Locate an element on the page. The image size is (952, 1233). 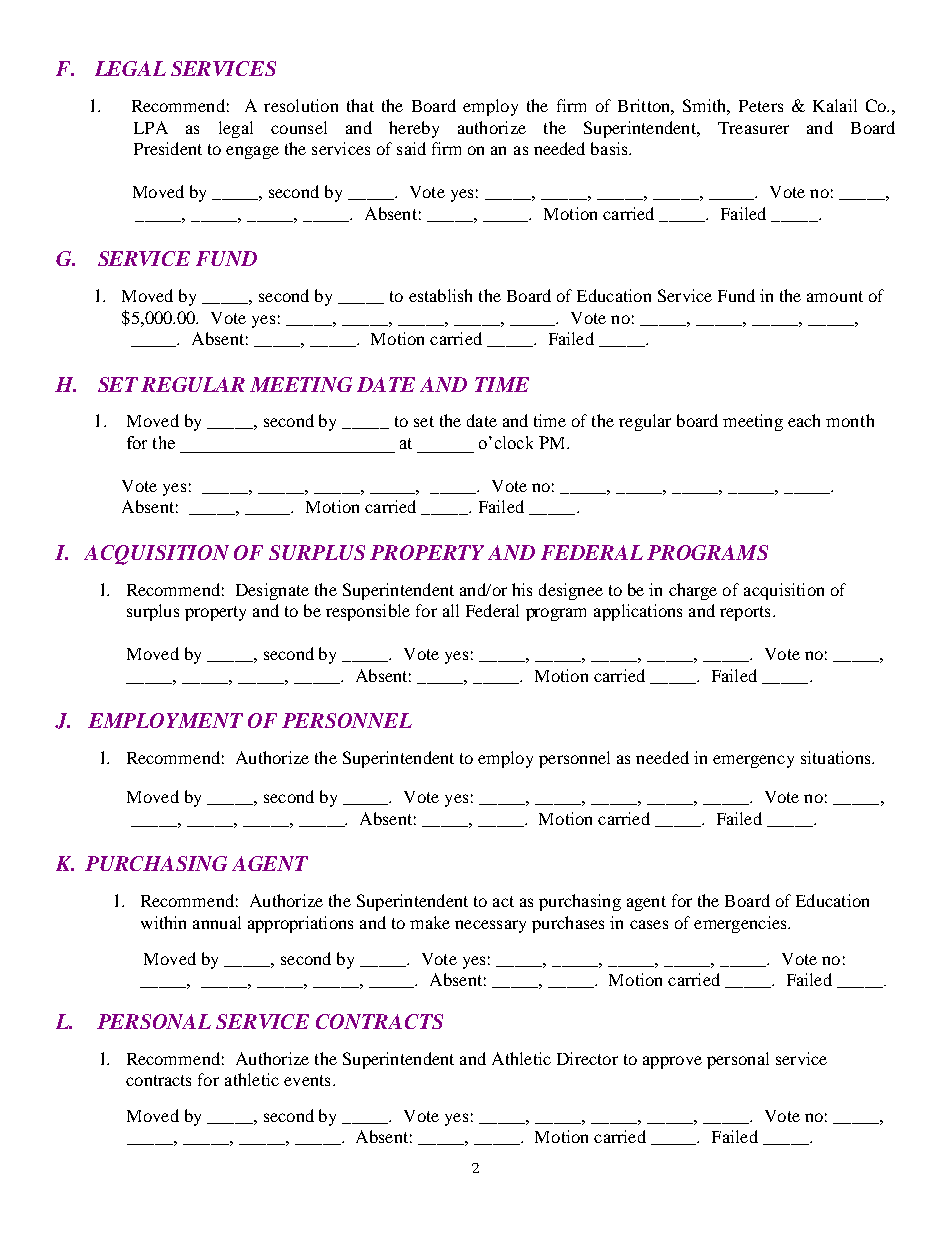
events is located at coordinates (307, 1080).
